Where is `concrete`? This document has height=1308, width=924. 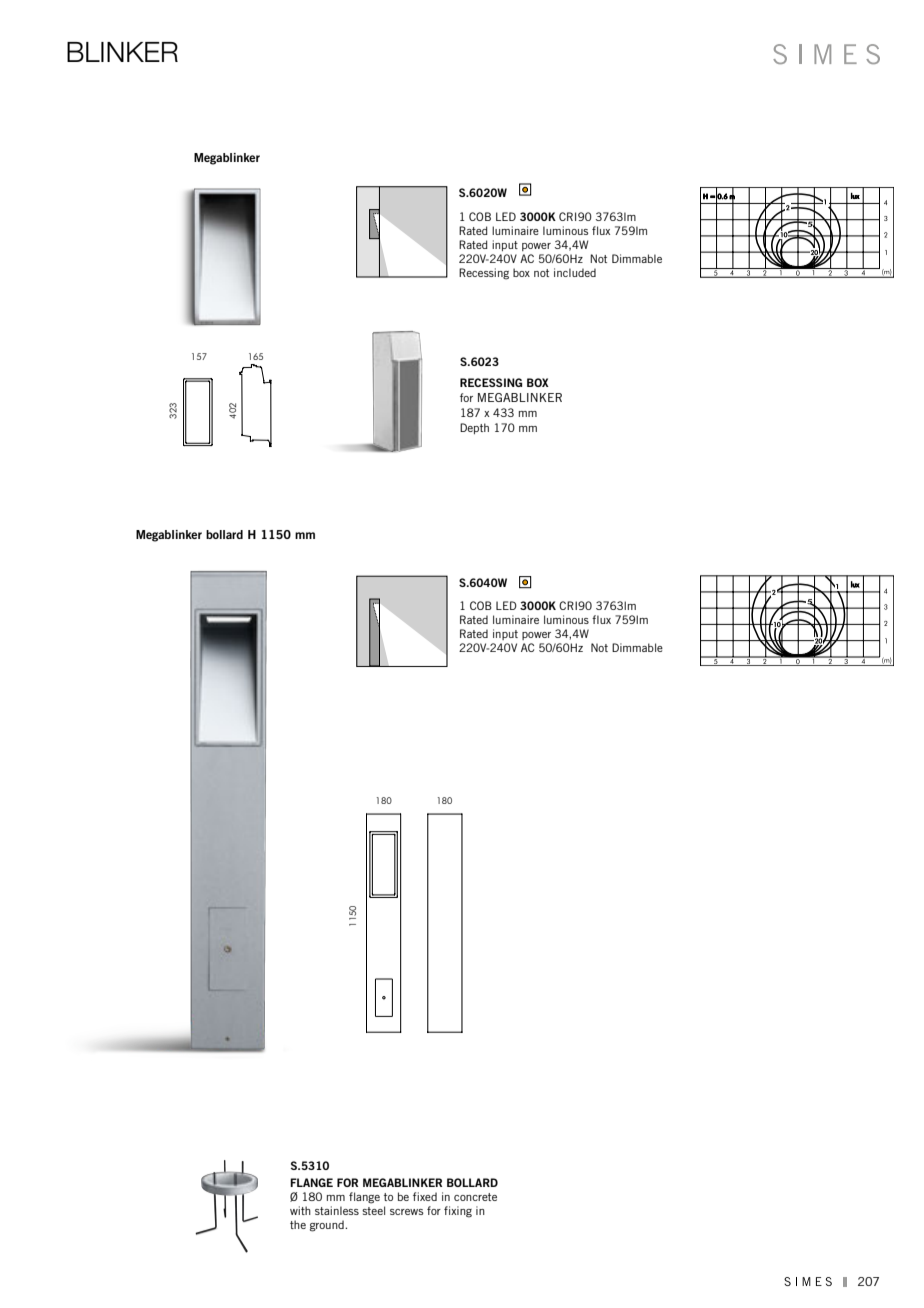
concrete is located at coordinates (475, 1197).
